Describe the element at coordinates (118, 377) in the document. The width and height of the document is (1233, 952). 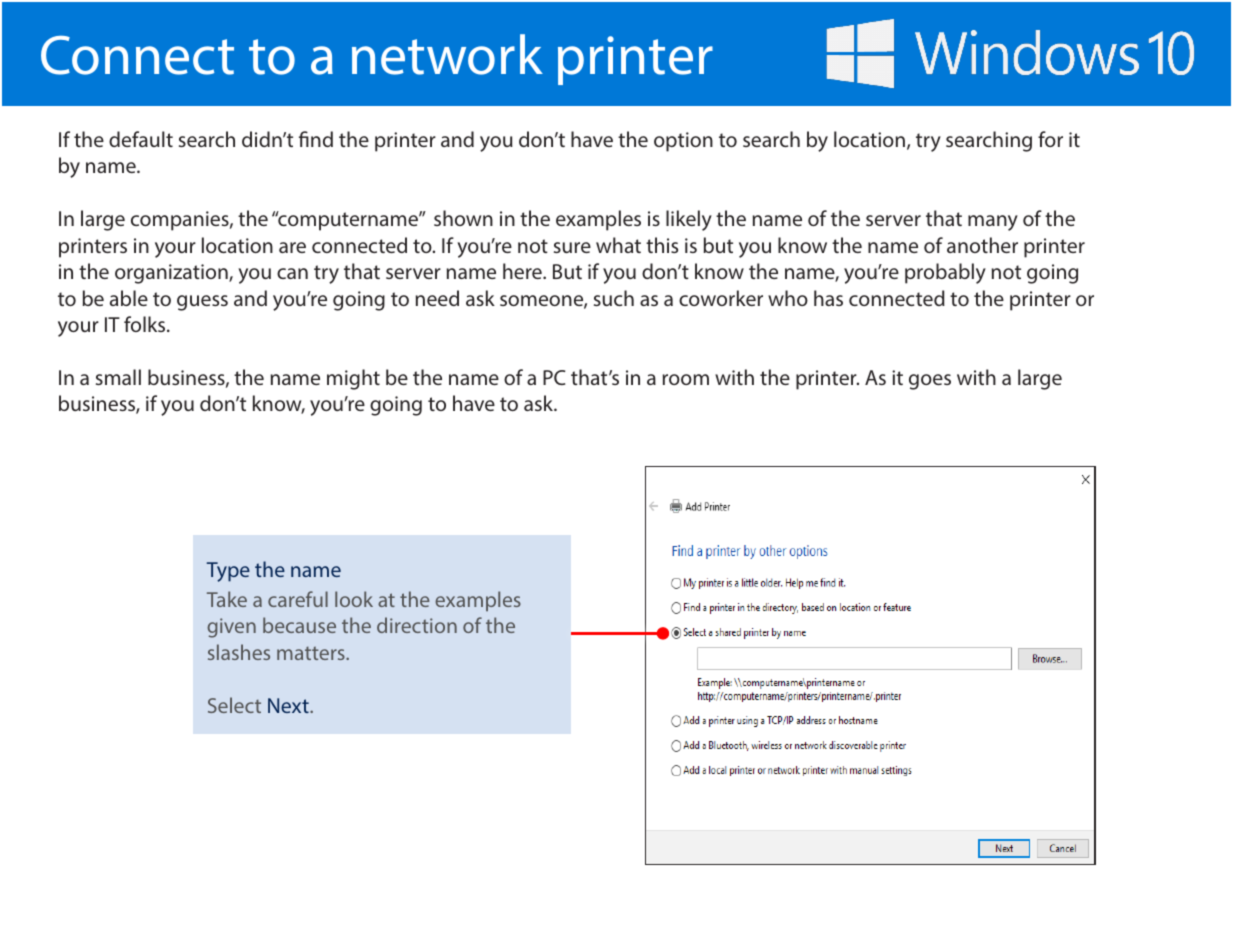
I see `small` at that location.
